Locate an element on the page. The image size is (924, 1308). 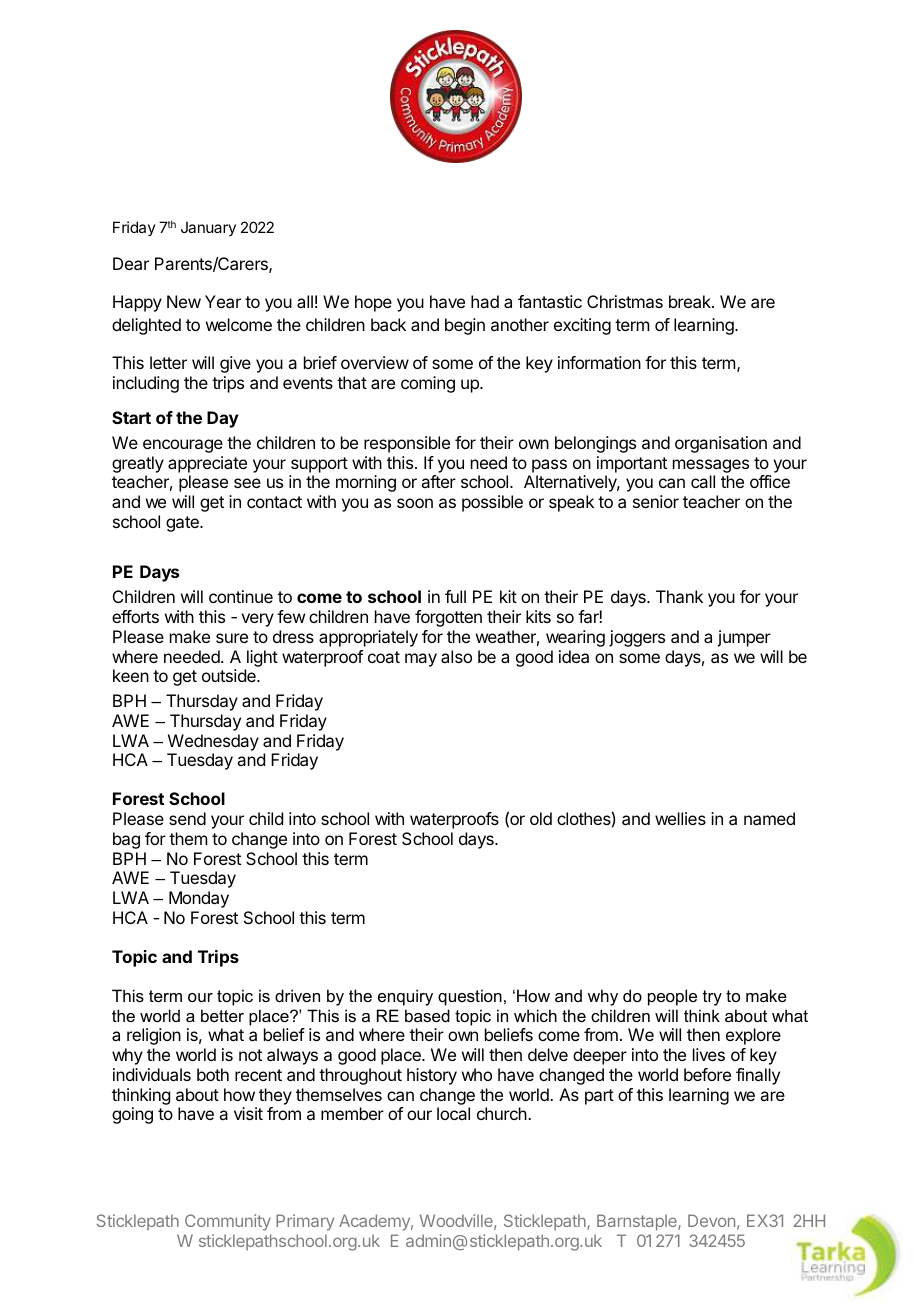
January is located at coordinates (208, 229).
